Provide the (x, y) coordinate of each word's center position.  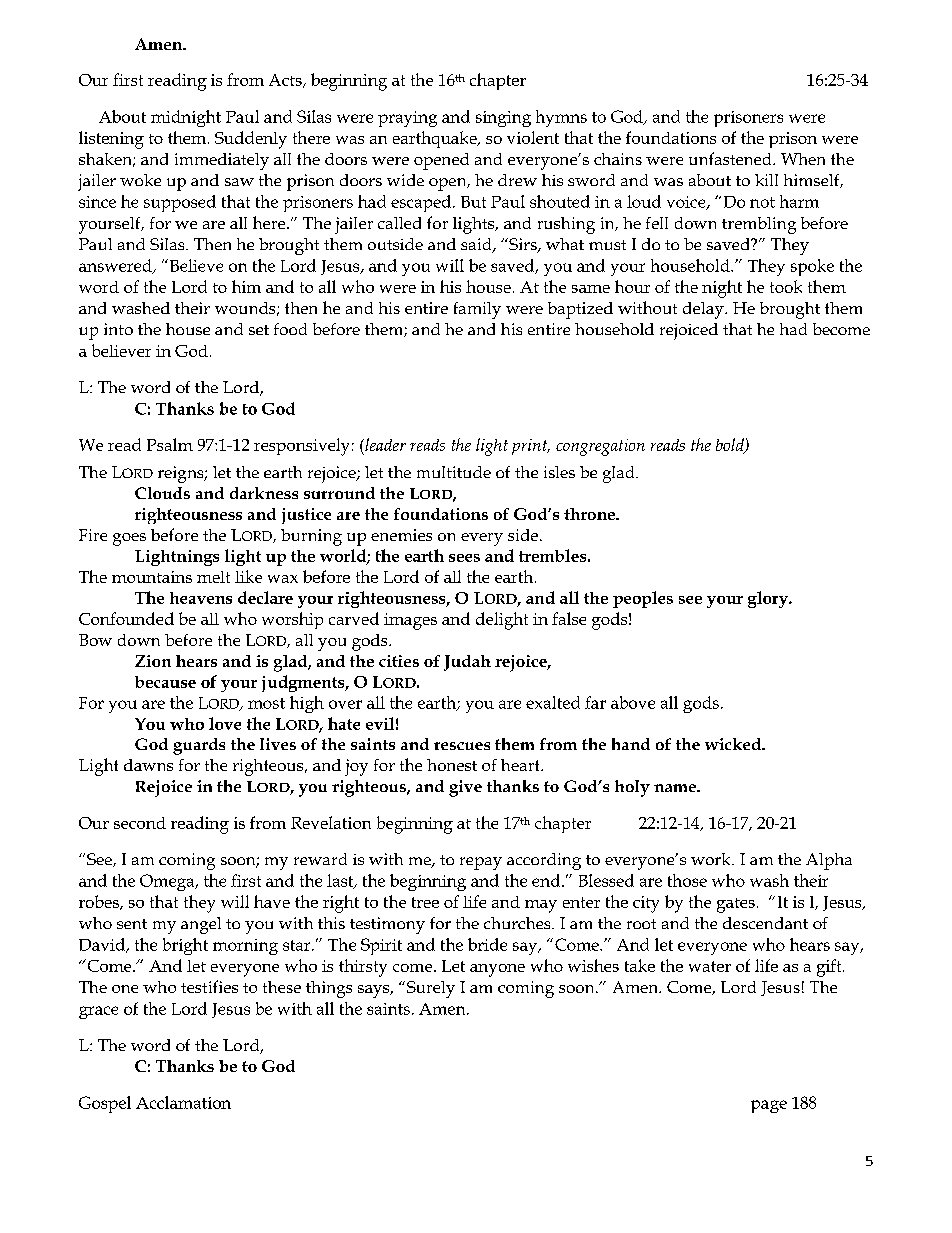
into (118, 329)
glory (769, 599)
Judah (467, 663)
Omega (168, 882)
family (477, 310)
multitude (454, 472)
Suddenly (251, 140)
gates (736, 905)
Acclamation (183, 1102)
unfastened (731, 158)
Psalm (170, 444)
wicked (734, 744)
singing (503, 119)
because (165, 682)
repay (481, 863)
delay (704, 310)
